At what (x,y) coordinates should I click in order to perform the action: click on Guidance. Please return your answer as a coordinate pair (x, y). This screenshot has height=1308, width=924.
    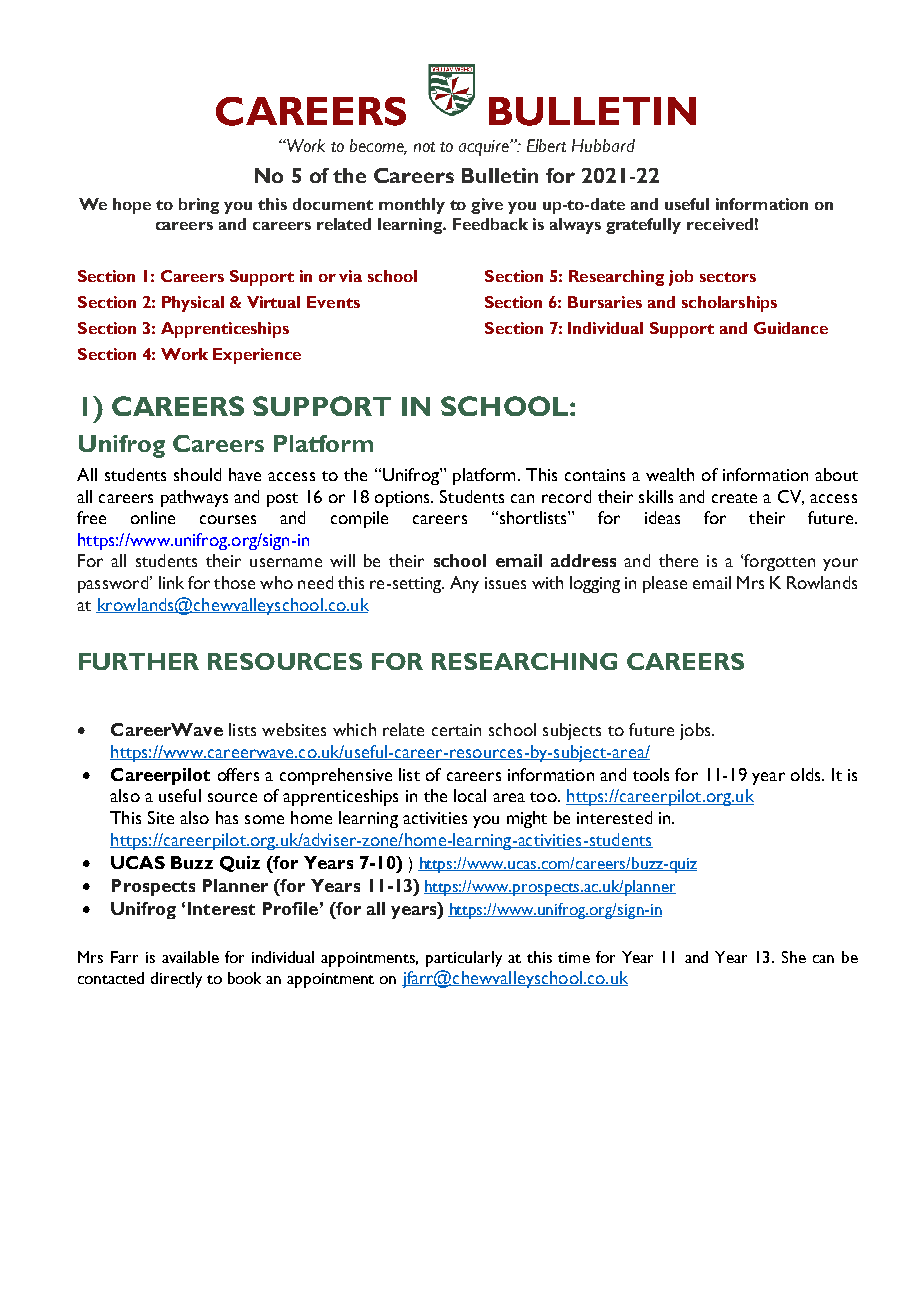
    Looking at the image, I should click on (791, 328).
